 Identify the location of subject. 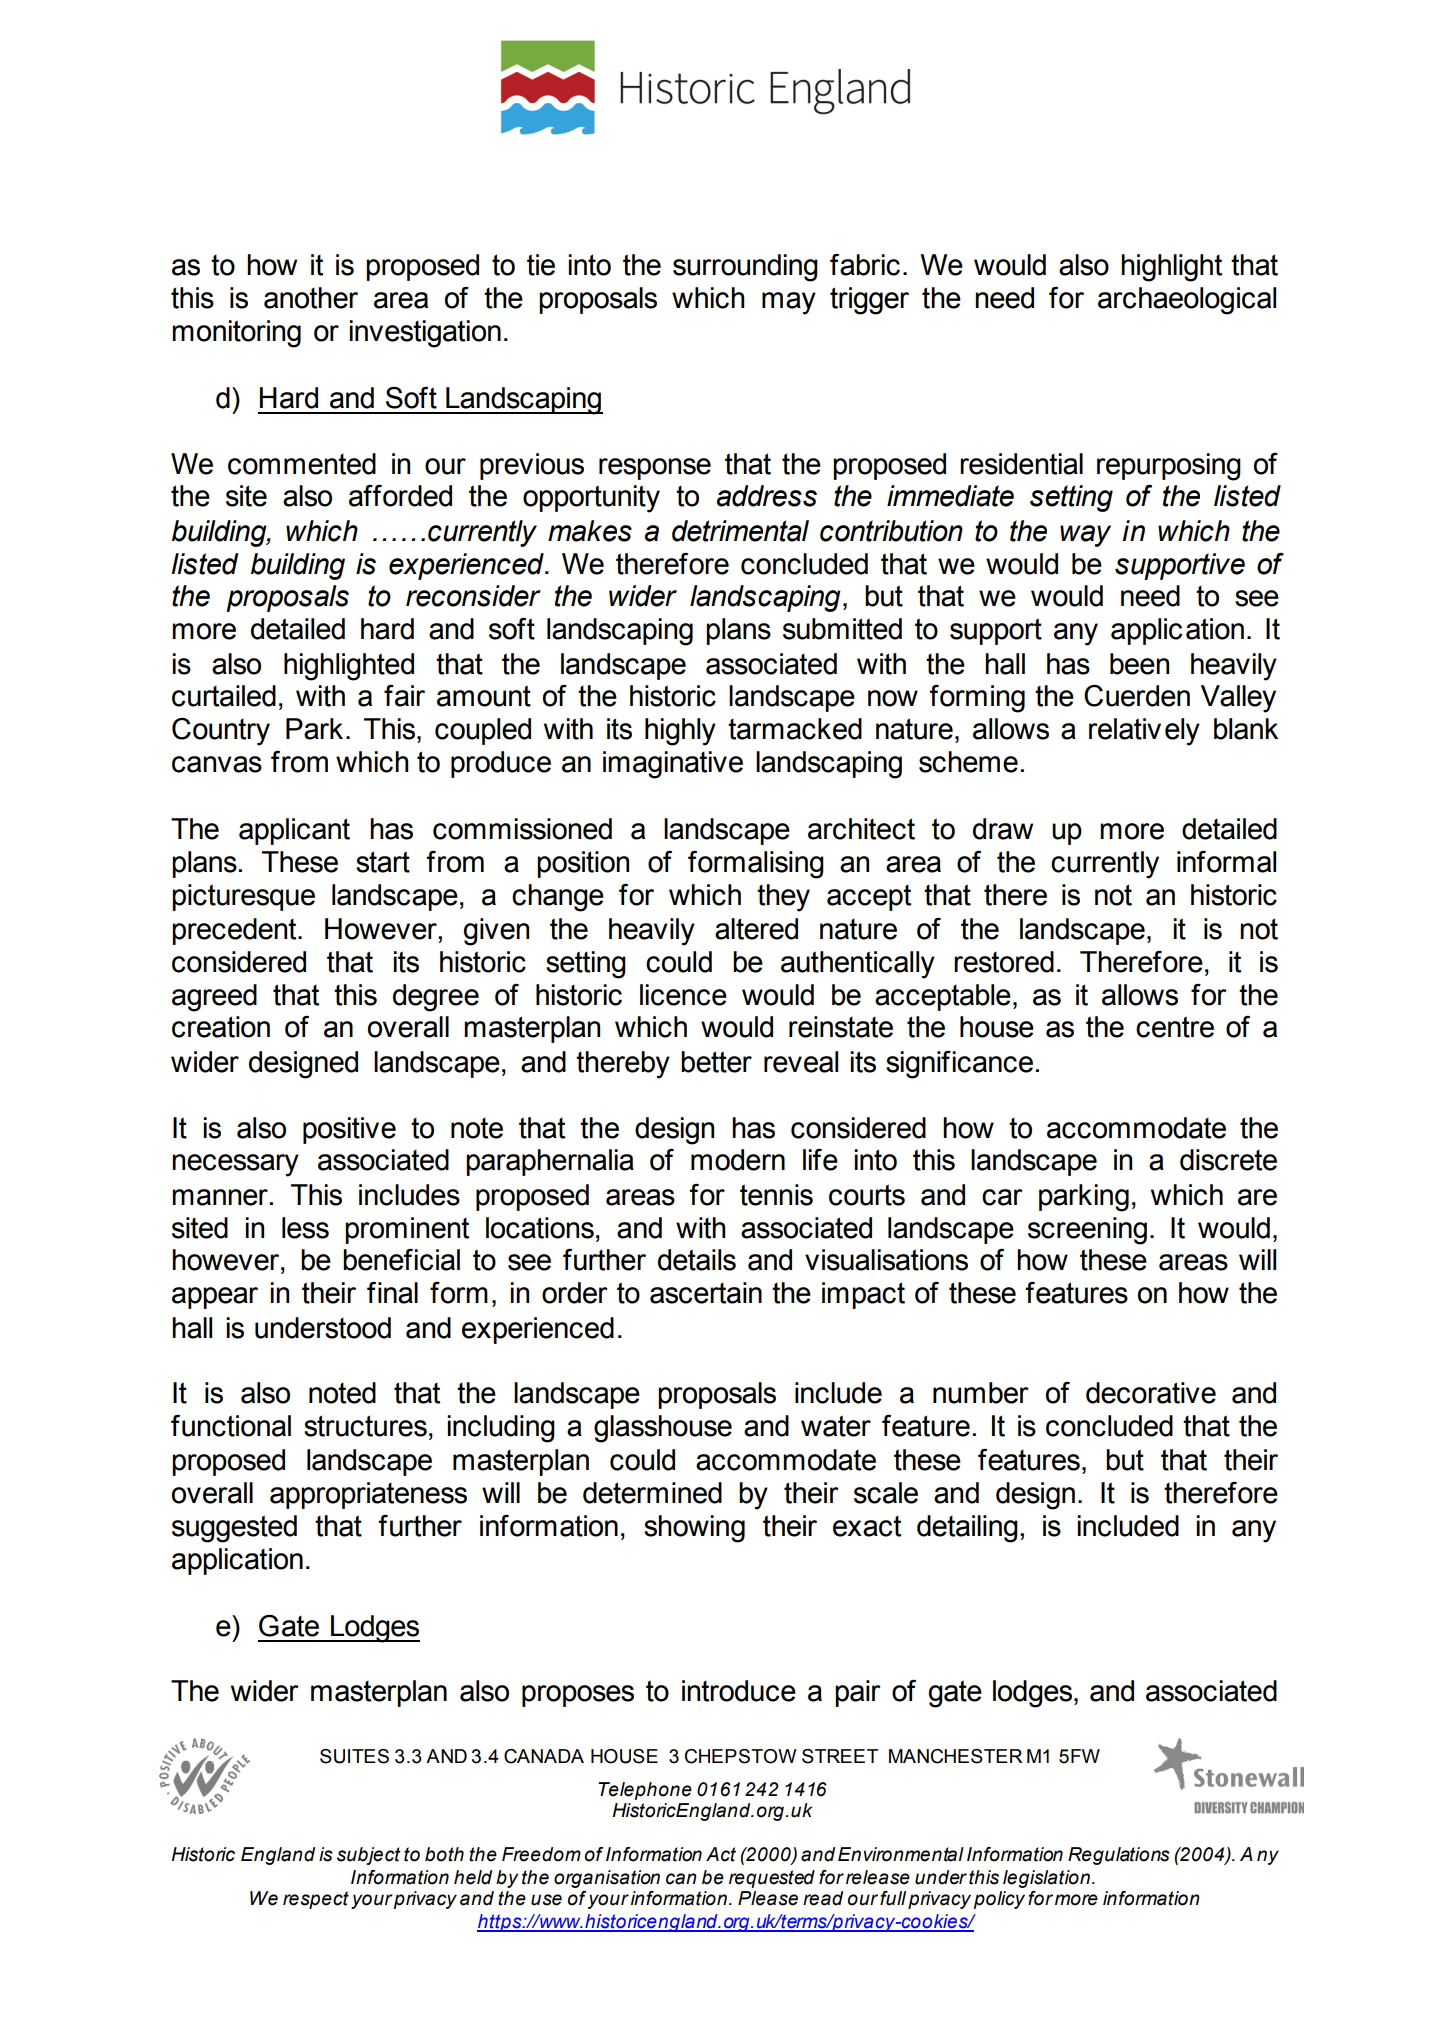
(368, 1856).
